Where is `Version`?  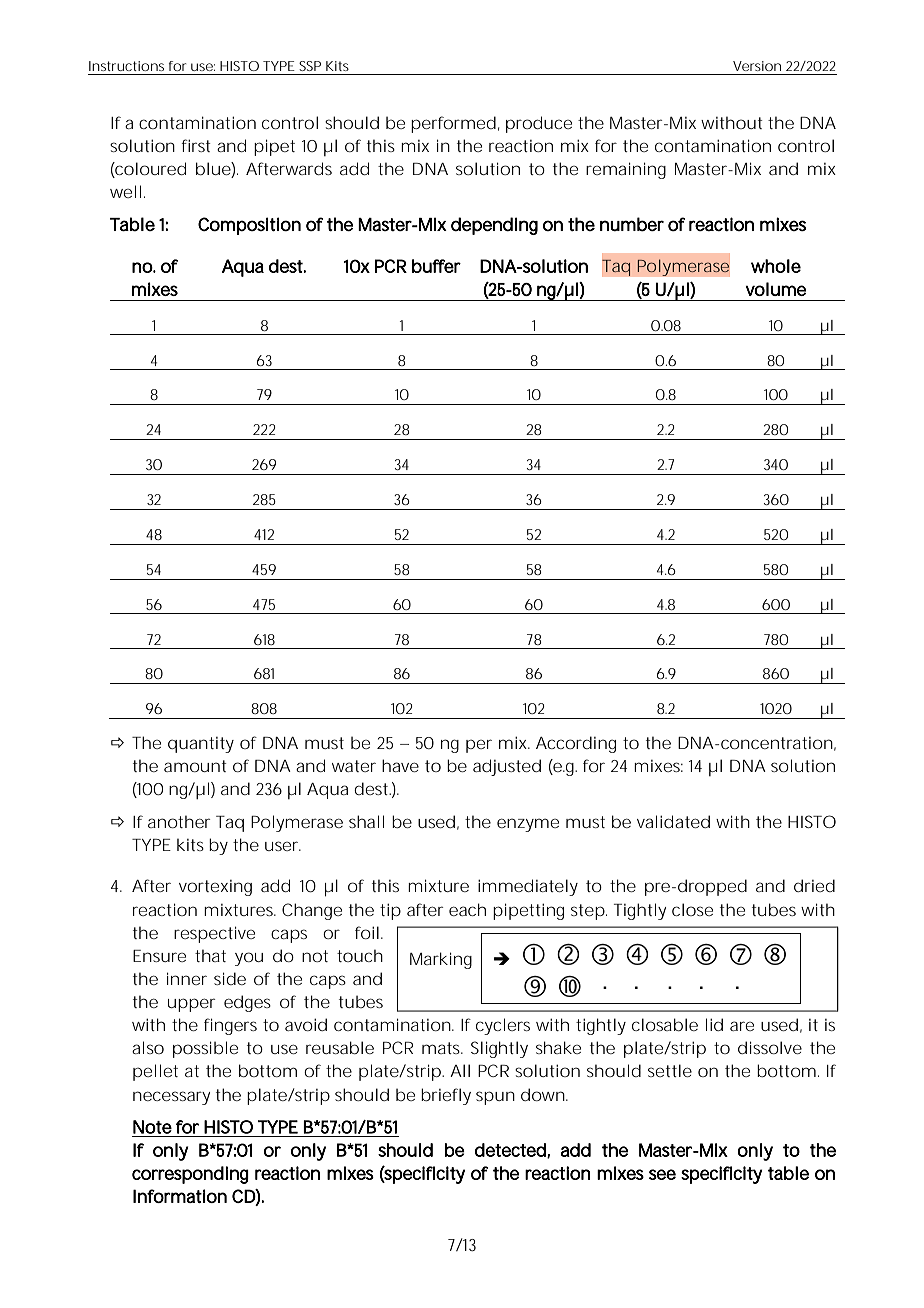
Version is located at coordinates (757, 66).
